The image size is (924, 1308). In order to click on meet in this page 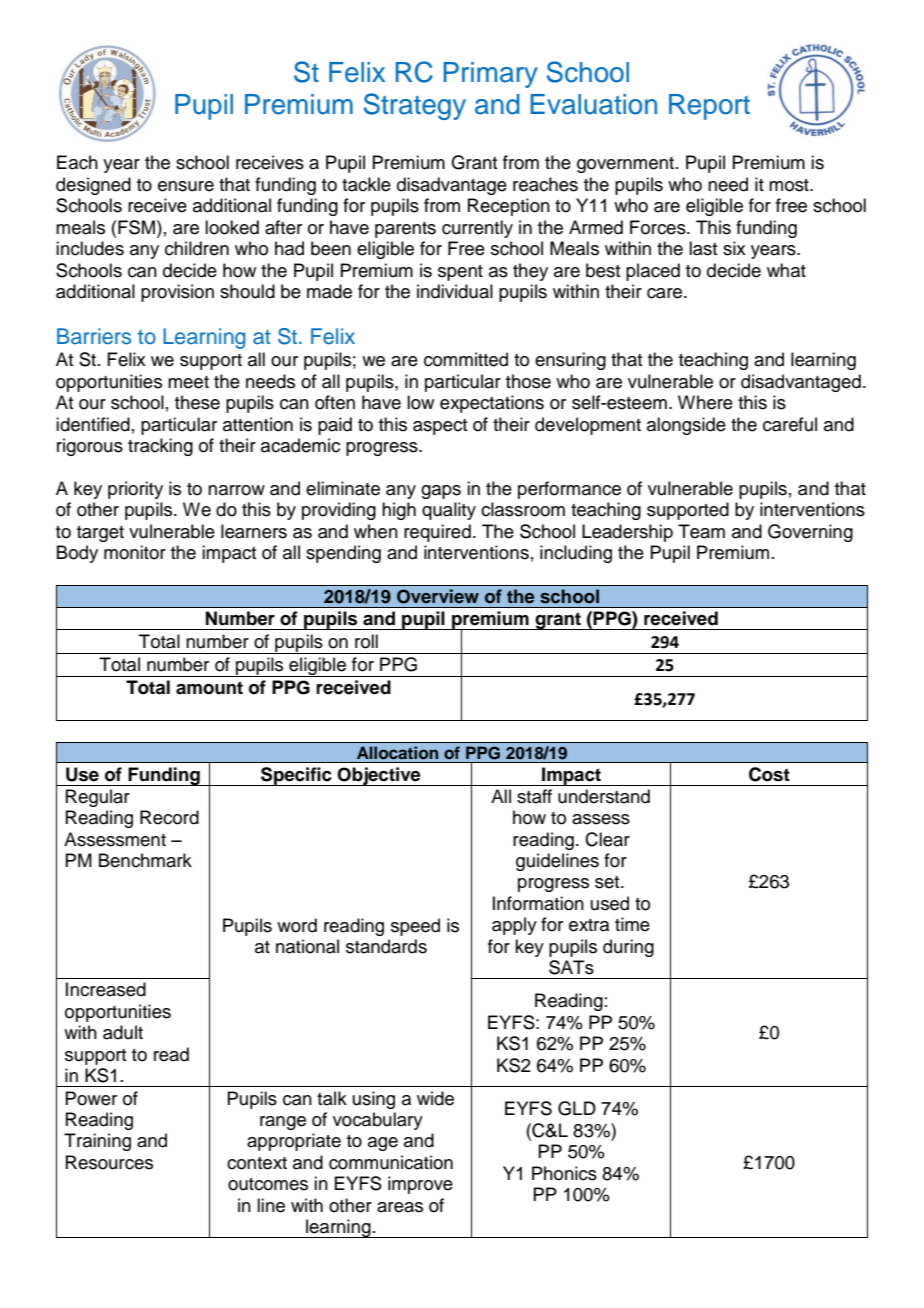, I will do `click(188, 382)`.
